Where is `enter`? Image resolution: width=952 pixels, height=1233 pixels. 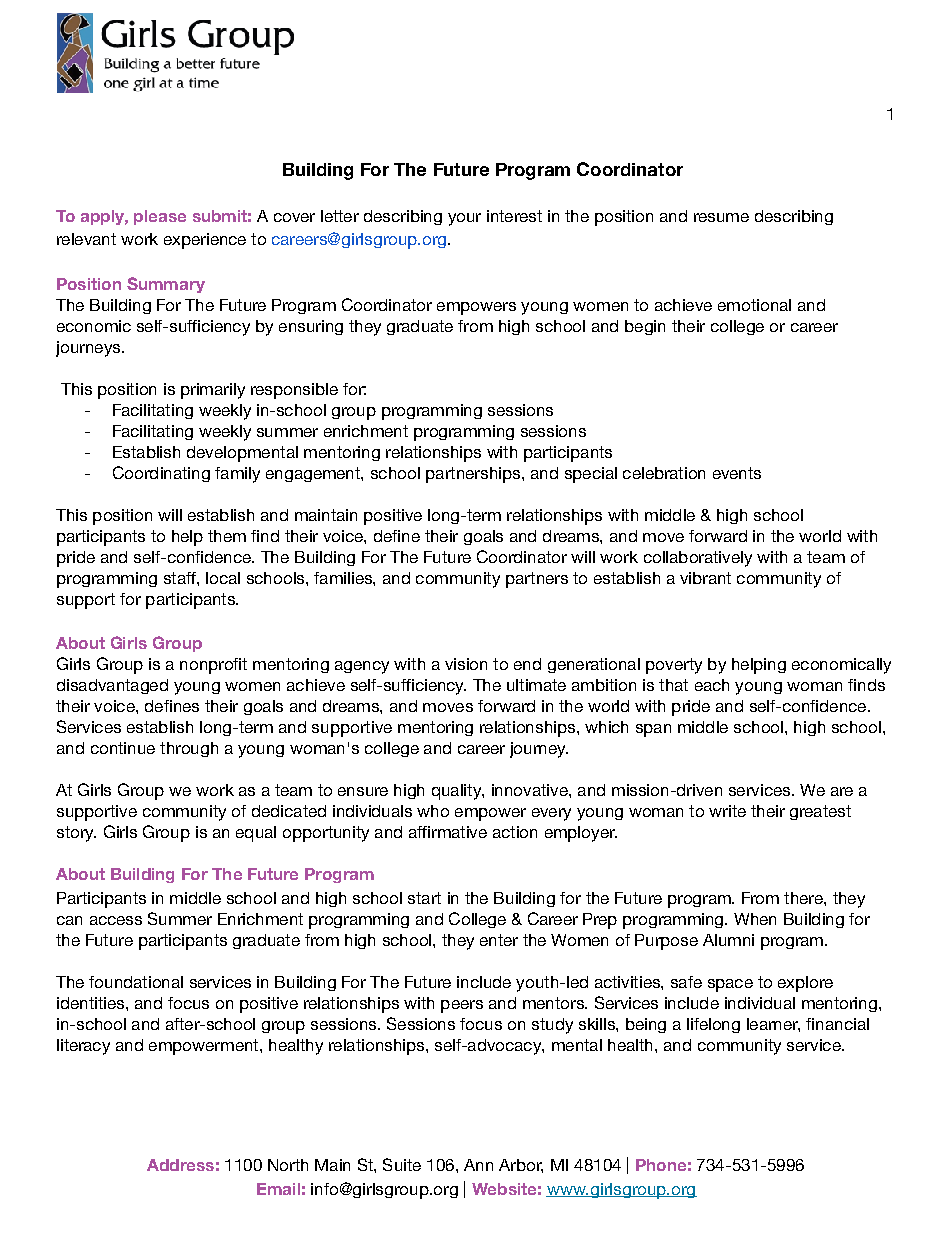
enter is located at coordinates (499, 940).
